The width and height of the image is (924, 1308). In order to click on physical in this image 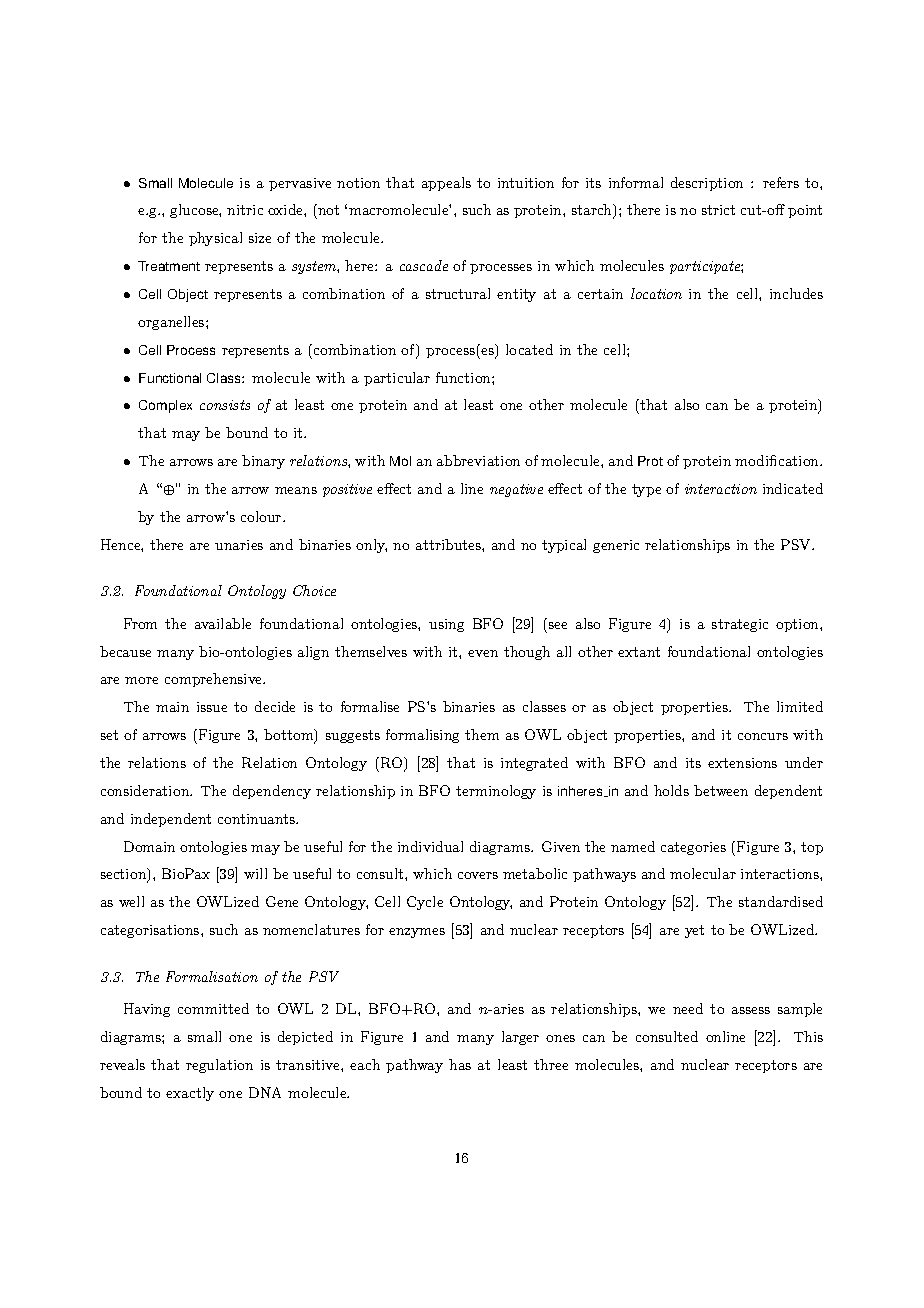, I will do `click(215, 239)`.
